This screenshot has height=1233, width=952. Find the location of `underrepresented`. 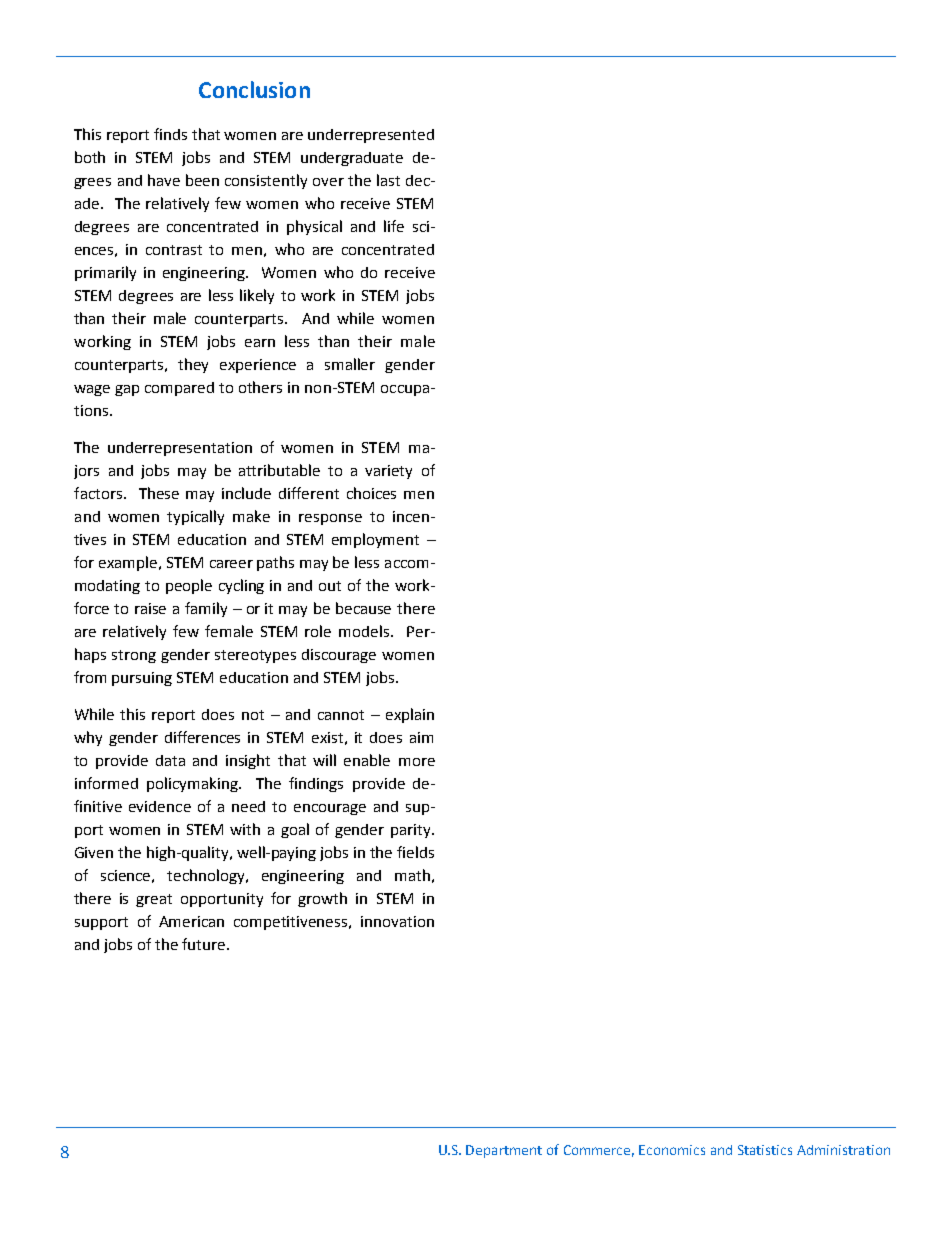

underrepresented is located at coordinates (371, 136).
